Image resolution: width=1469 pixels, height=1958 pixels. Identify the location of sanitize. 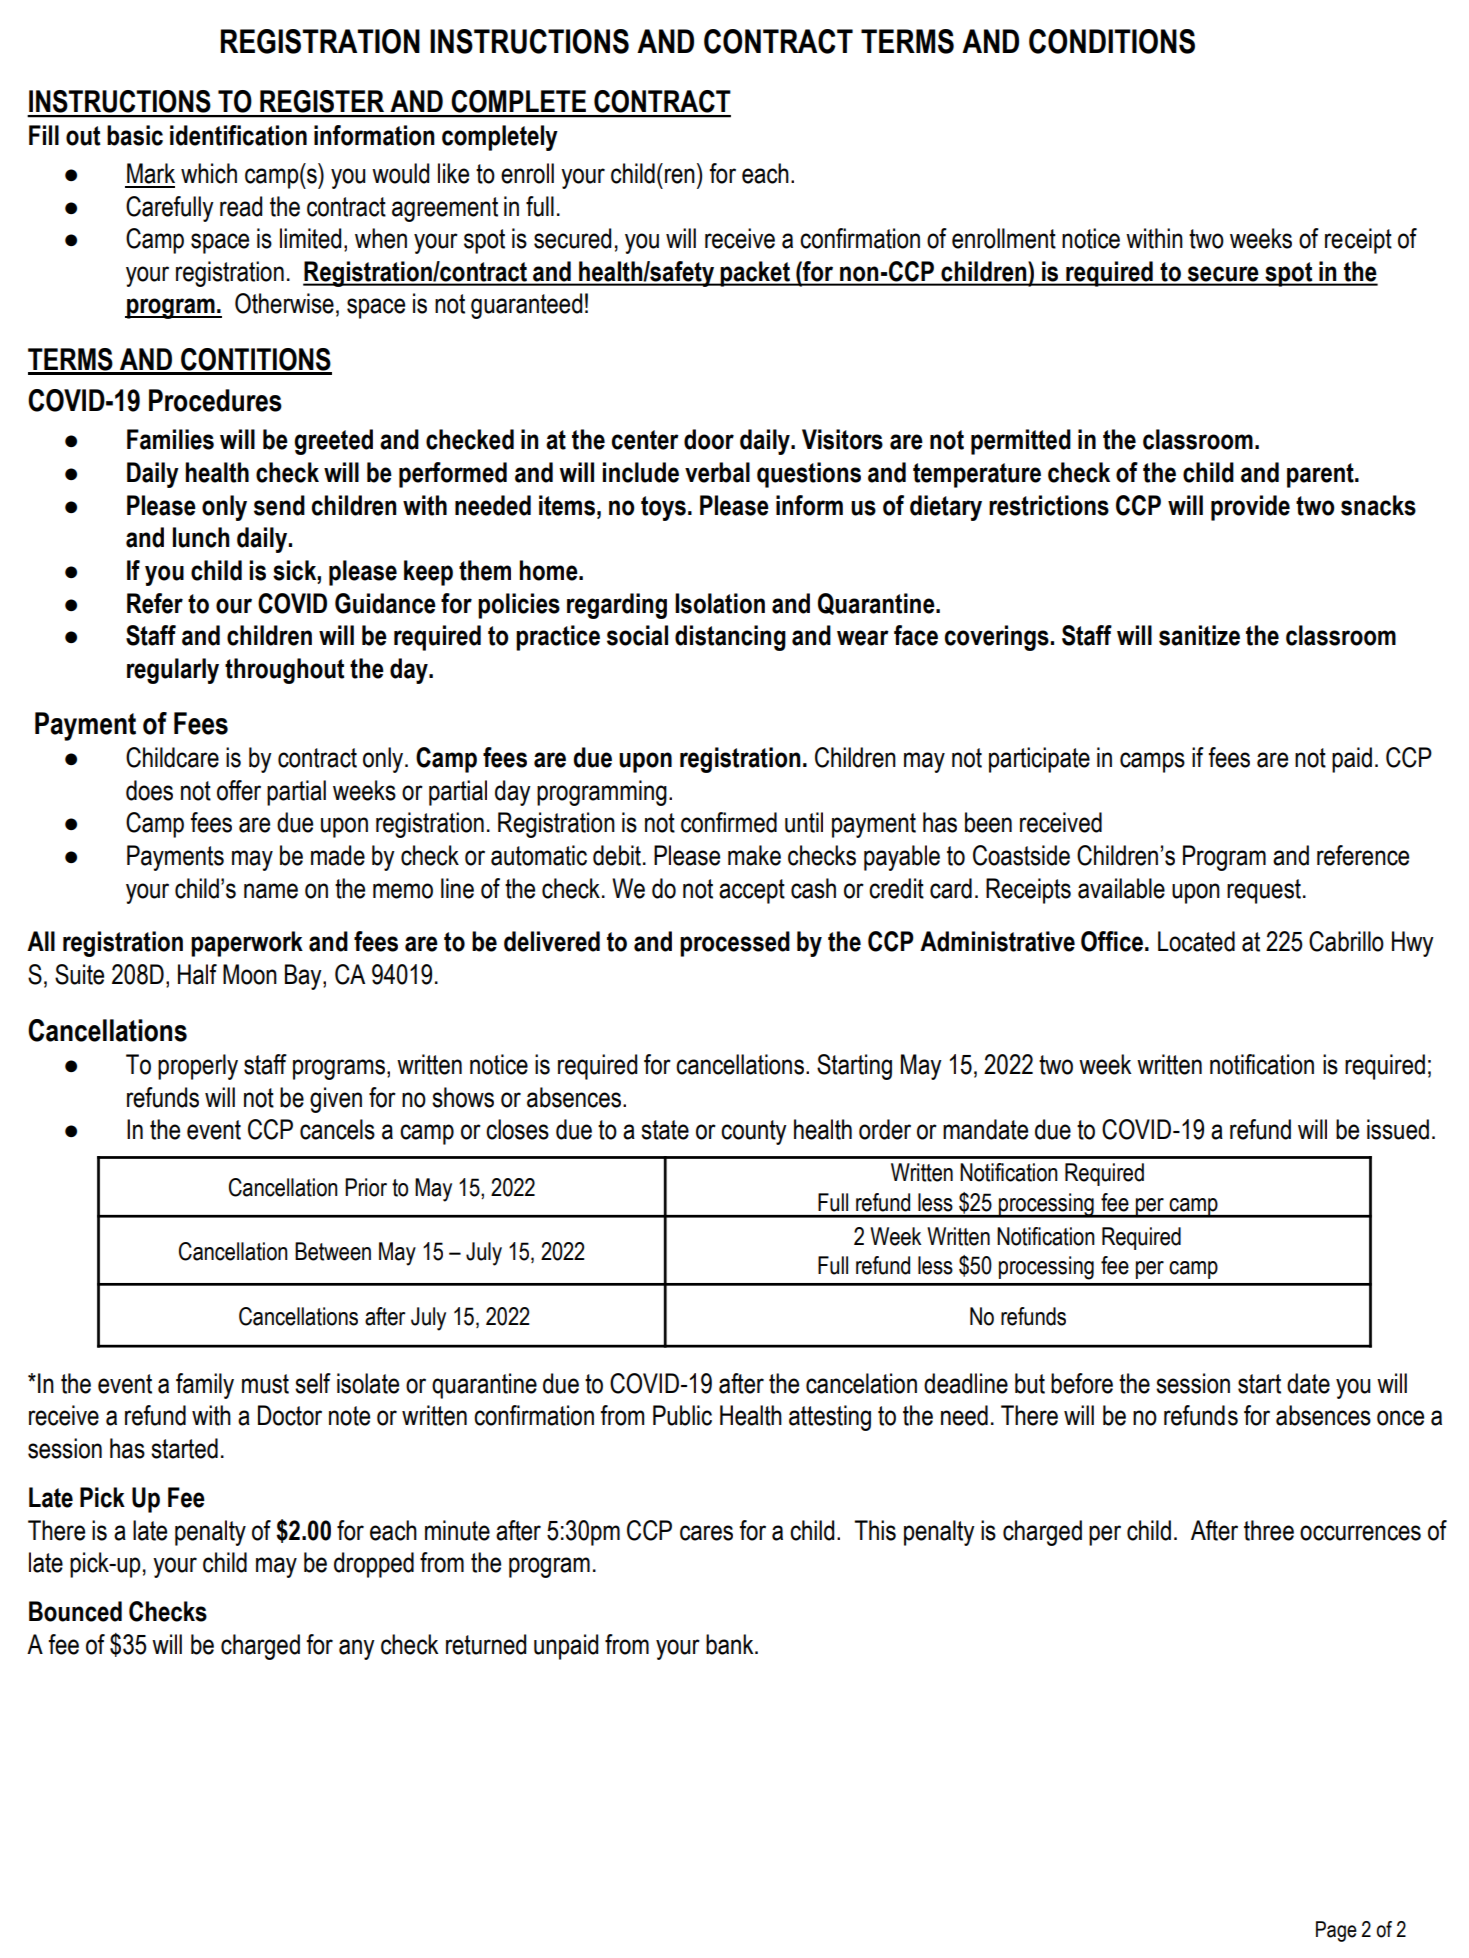
(1199, 635).
